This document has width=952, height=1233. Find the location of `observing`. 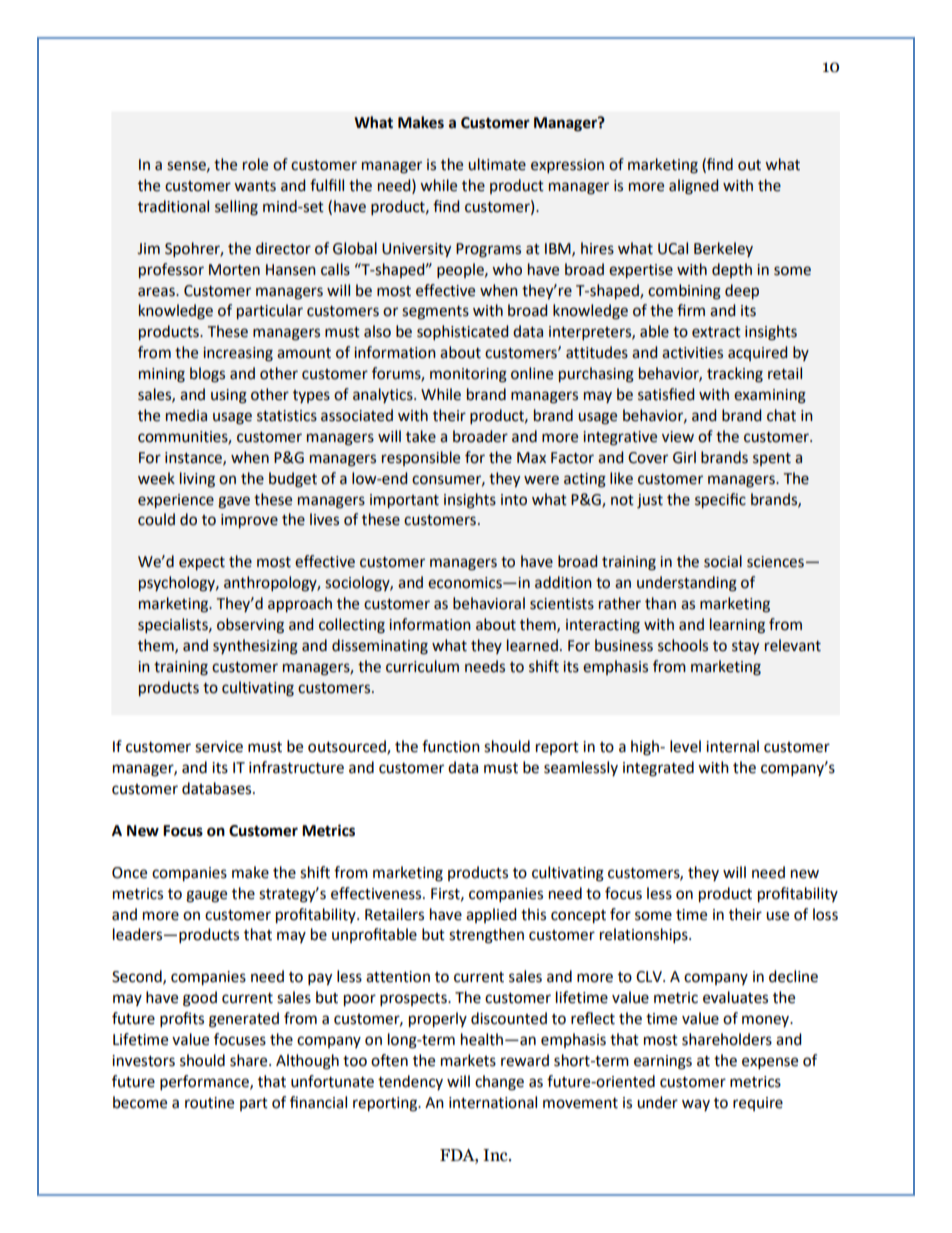

observing is located at coordinates (250, 626).
